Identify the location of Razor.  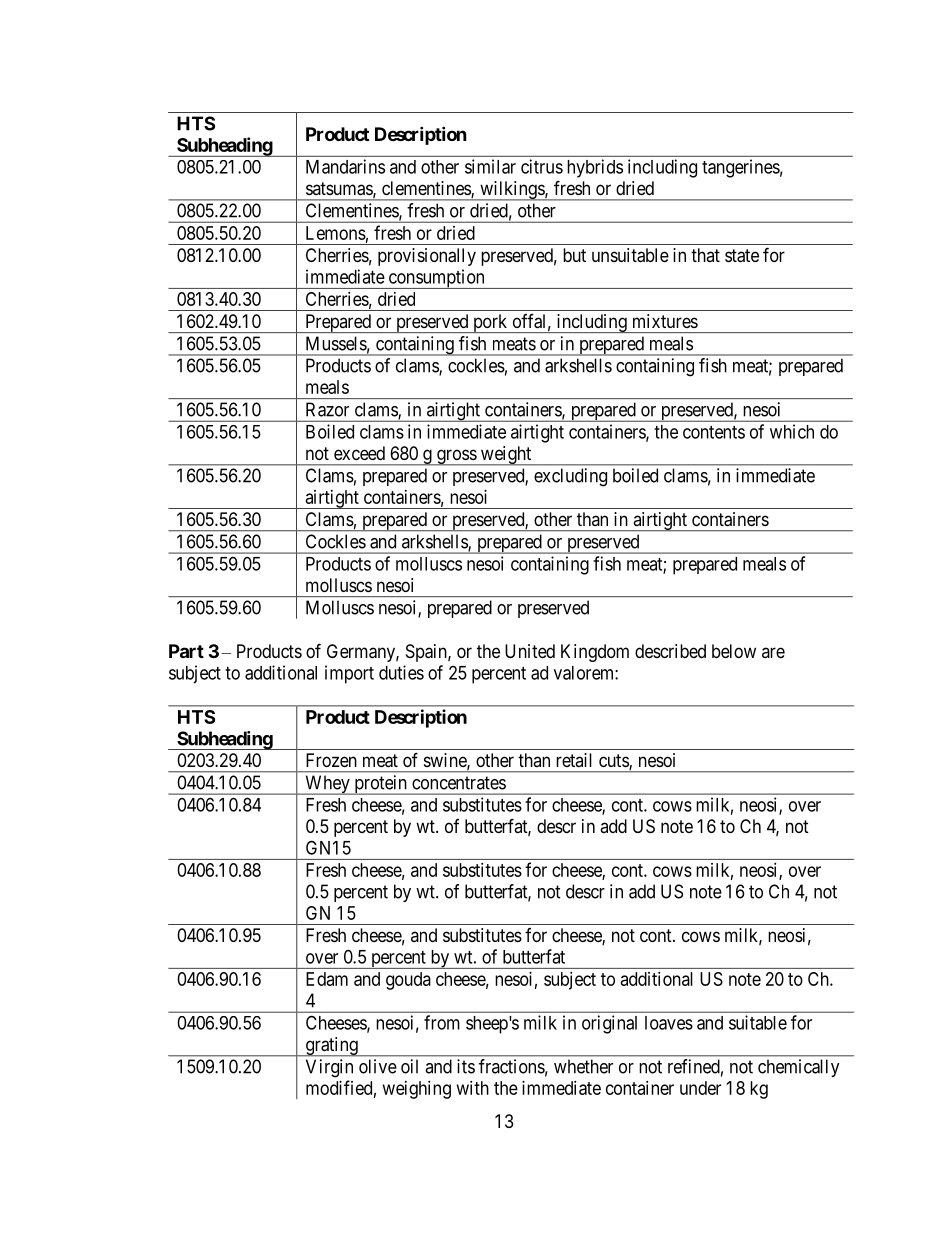
(327, 409).
